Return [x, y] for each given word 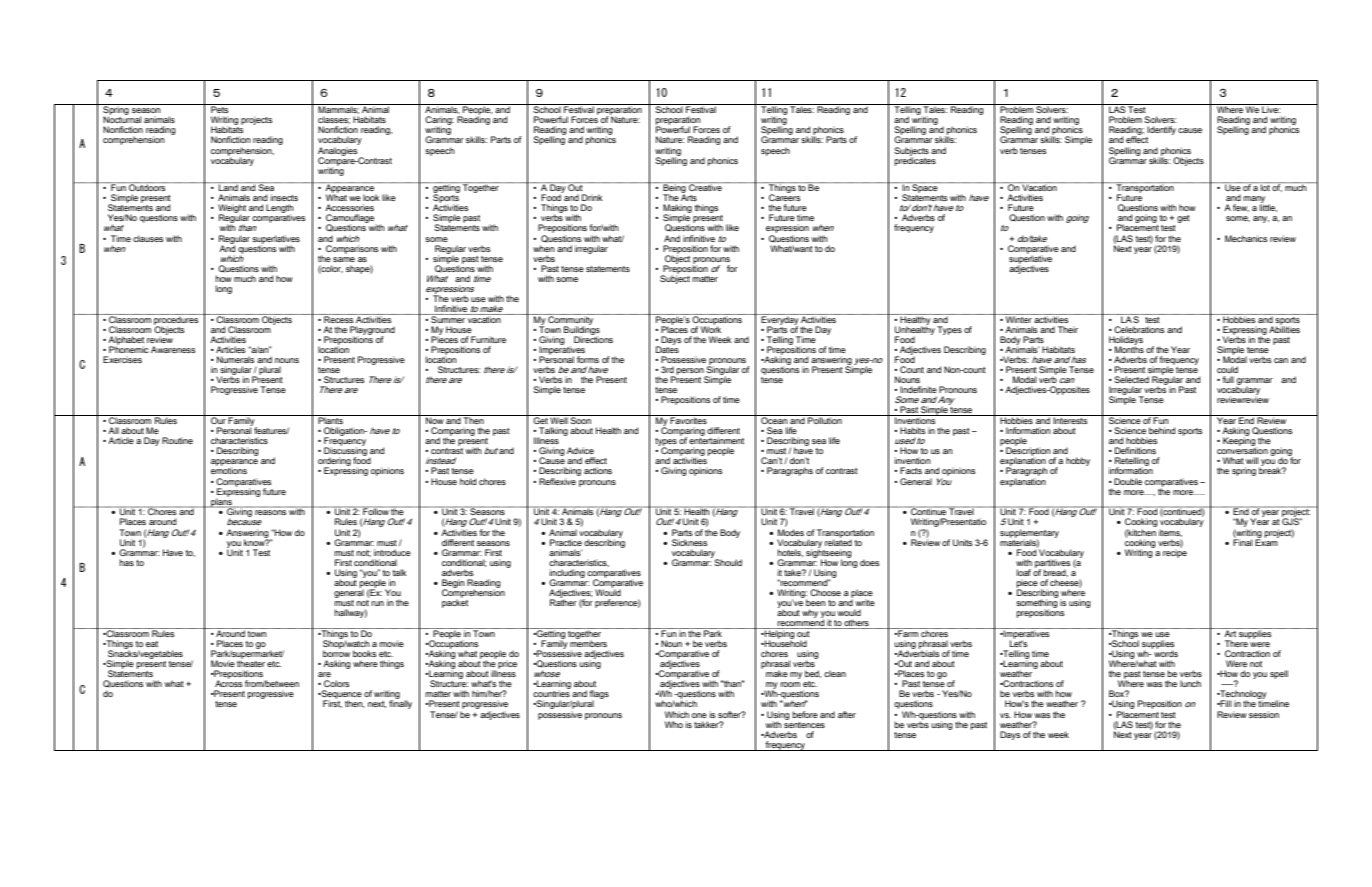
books [365, 653]
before [805, 714]
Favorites [689, 419]
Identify [1161, 132]
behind [1162, 430]
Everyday [780, 320]
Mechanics [1246, 238]
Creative [705, 186]
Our [218, 419]
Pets [220, 108]
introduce [392, 552]
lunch [1190, 683]
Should [728, 562]
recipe [1175, 552]
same [344, 259]
